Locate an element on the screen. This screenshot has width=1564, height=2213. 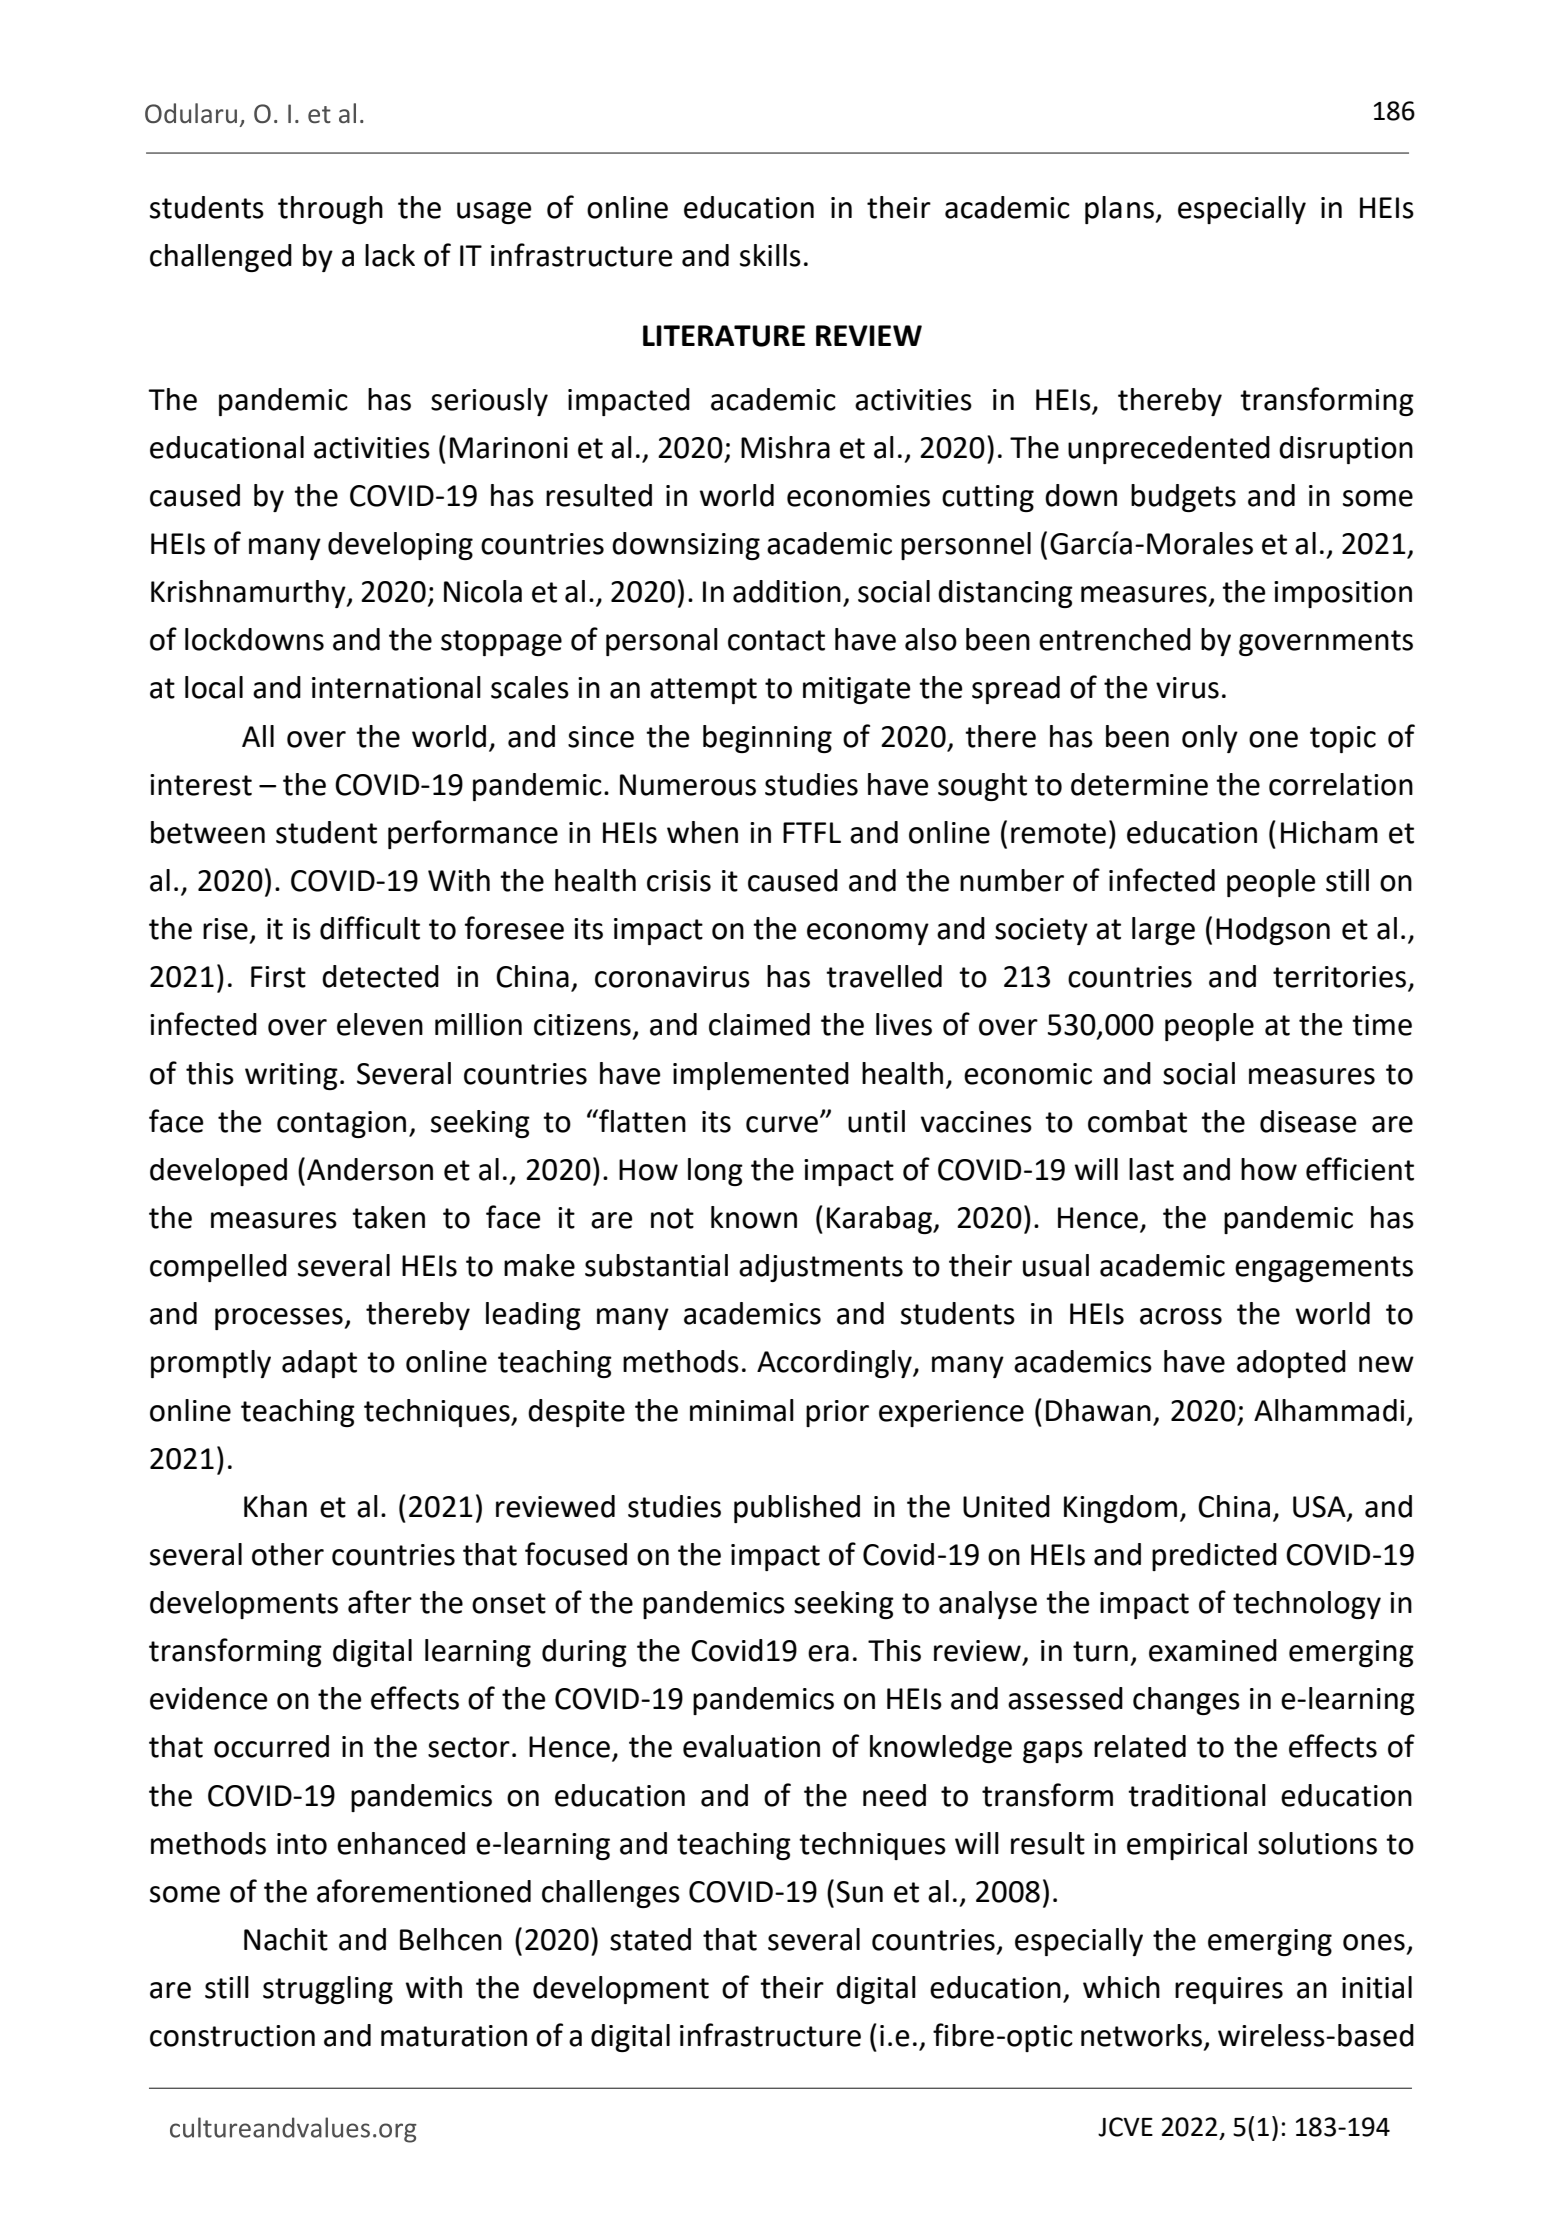
plans is located at coordinates (1120, 210).
